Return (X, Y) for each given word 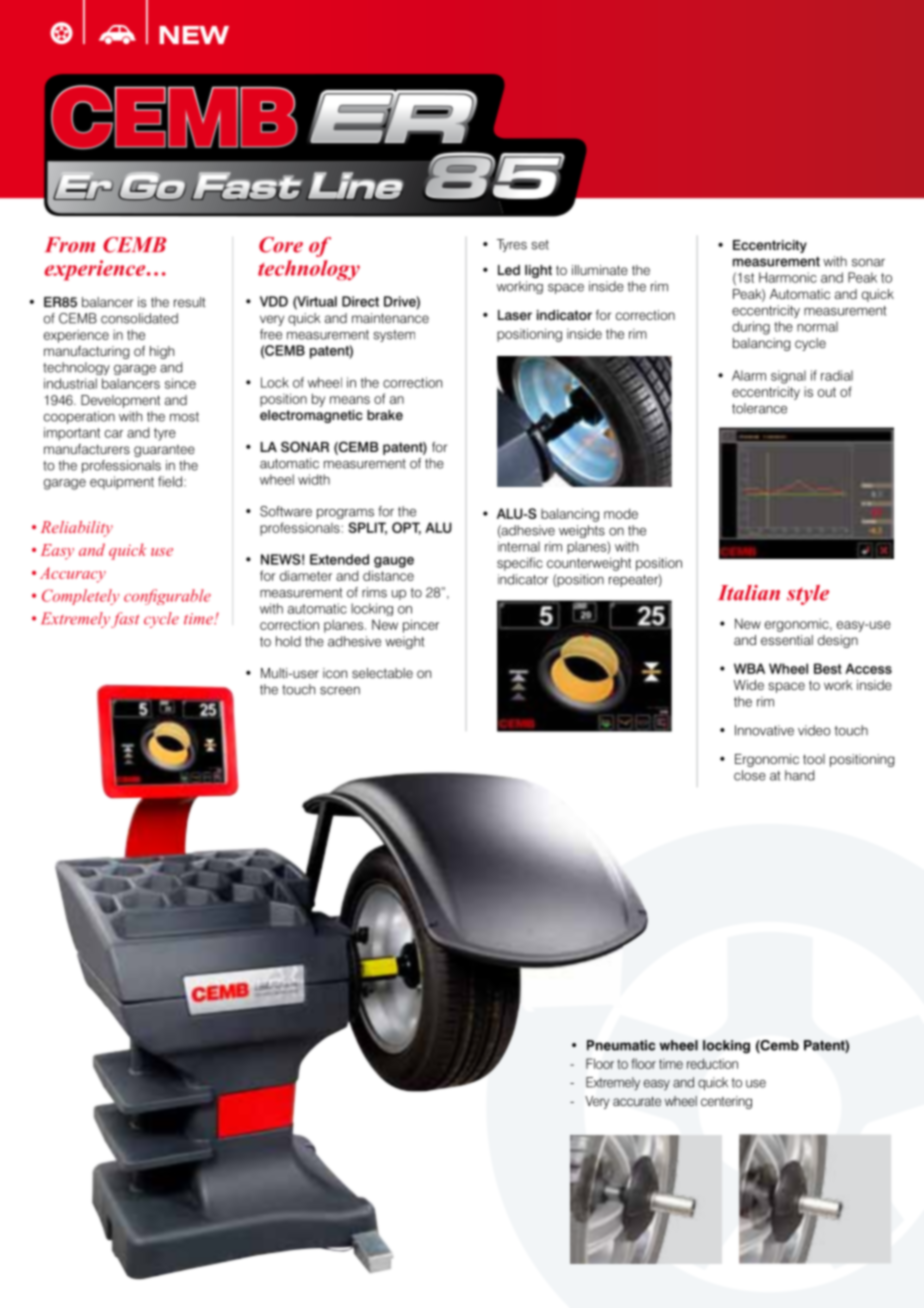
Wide (749, 685)
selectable (382, 673)
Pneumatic (621, 1045)
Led (509, 270)
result (190, 302)
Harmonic (788, 277)
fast (125, 620)
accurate (637, 1101)
